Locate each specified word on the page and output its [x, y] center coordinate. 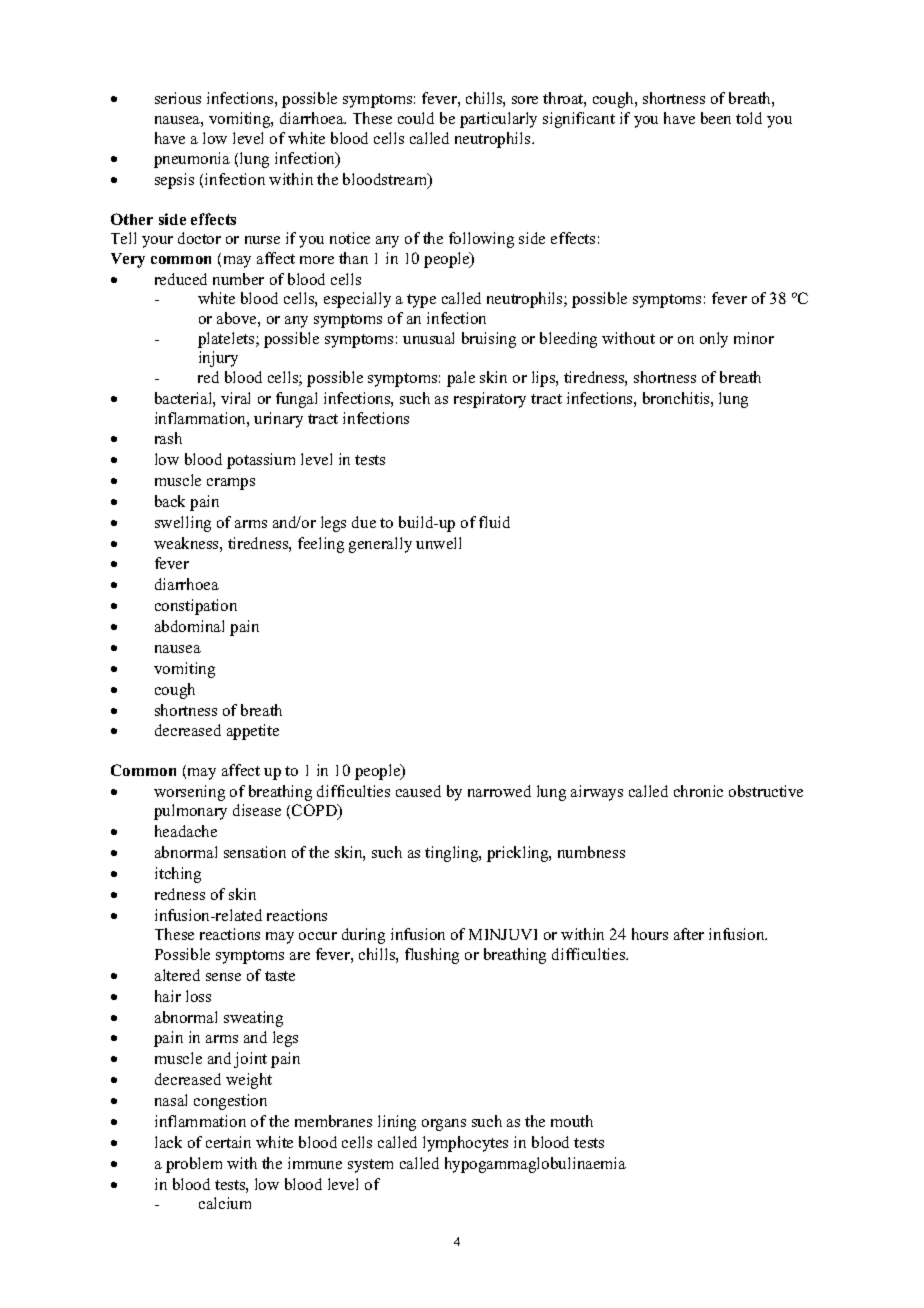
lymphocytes [465, 1144]
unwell [438, 543]
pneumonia [192, 160]
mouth [572, 1121]
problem [194, 1165]
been [716, 118]
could [416, 118]
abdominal [189, 626]
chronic [698, 791]
